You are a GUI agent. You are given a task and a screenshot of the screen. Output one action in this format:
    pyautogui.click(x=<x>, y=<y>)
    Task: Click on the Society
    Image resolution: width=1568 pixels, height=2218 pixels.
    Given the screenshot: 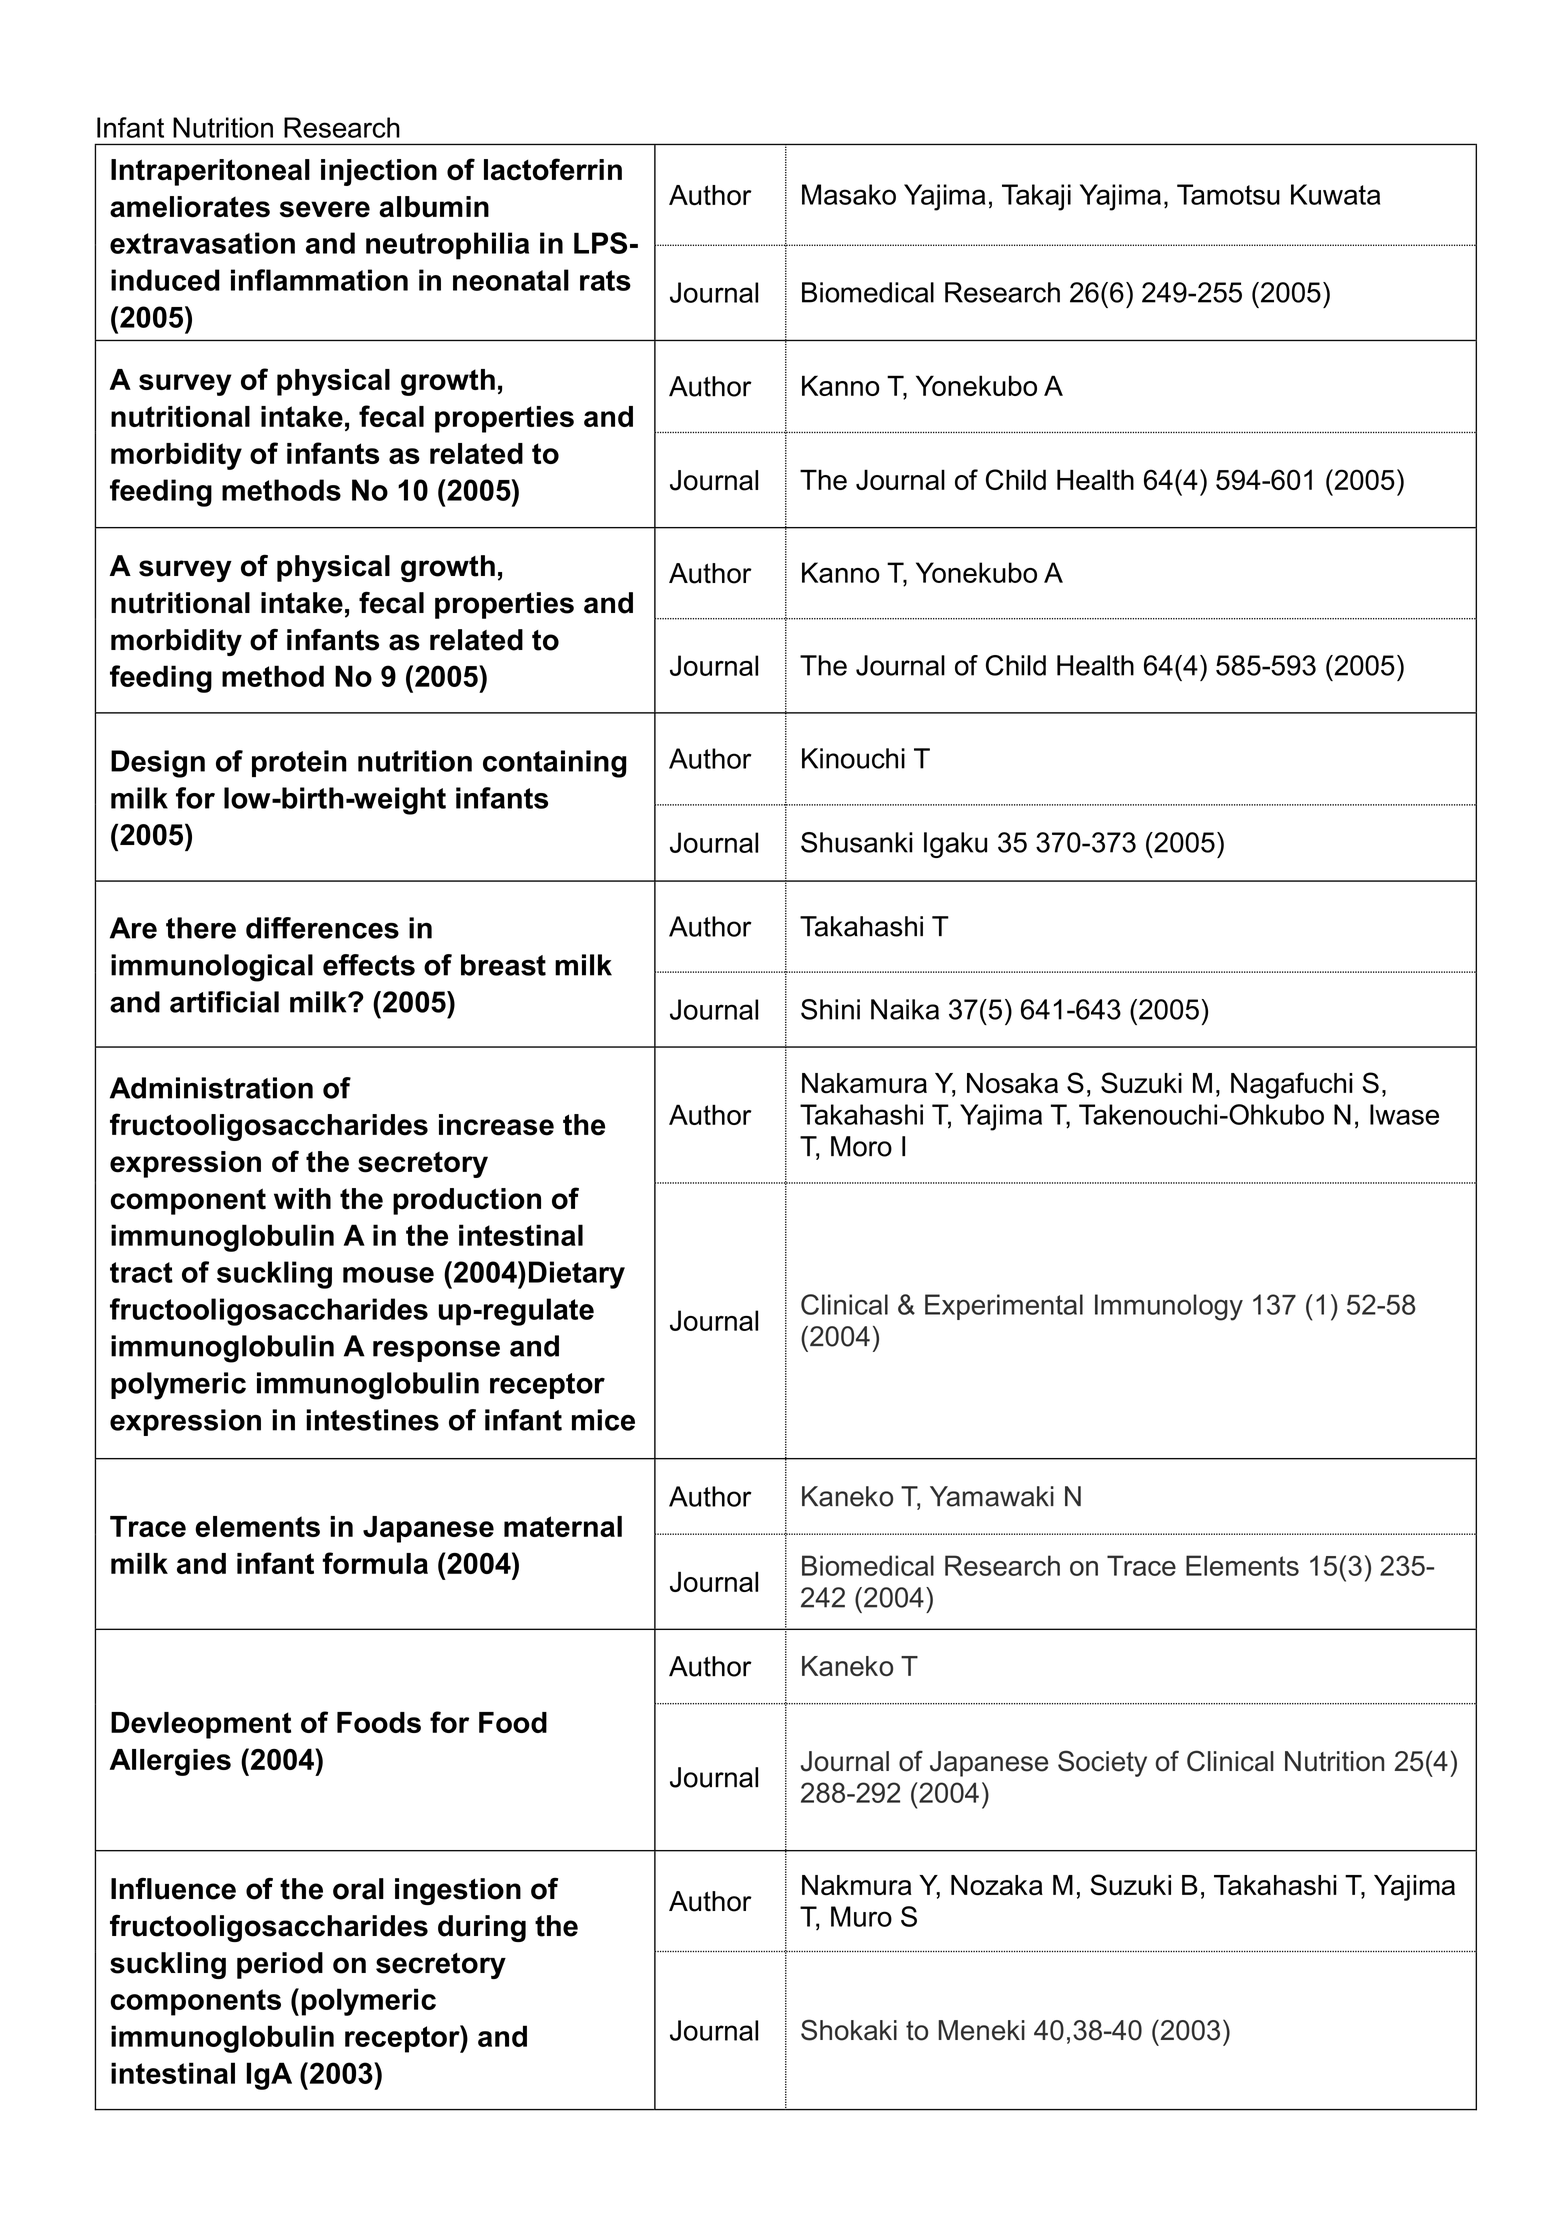 What is the action you would take?
    pyautogui.click(x=1102, y=1763)
